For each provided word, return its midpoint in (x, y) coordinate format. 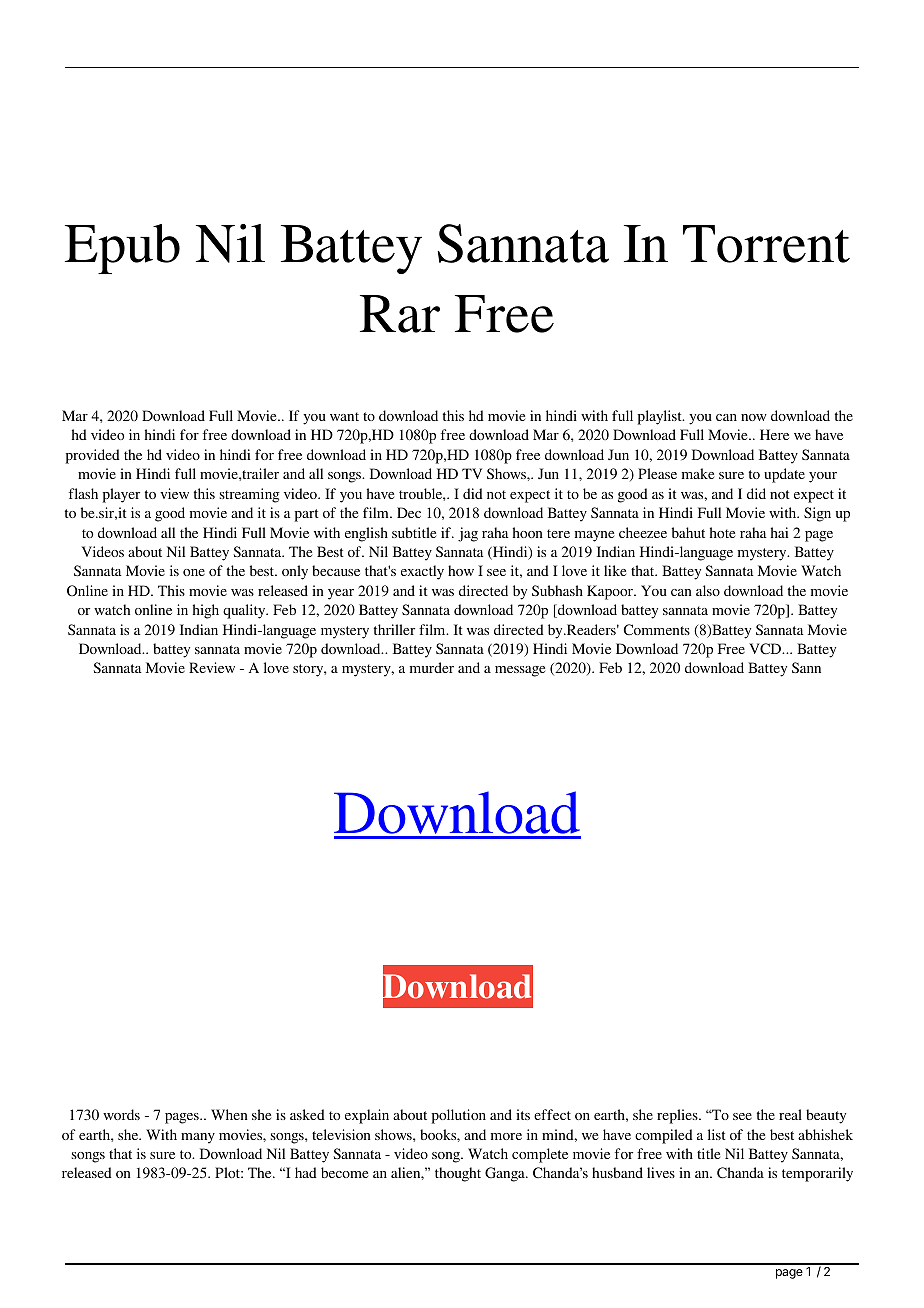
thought (458, 1174)
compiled (664, 1136)
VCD (766, 649)
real (790, 1114)
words (121, 1114)
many (198, 1138)
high (206, 611)
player (121, 495)
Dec (409, 512)
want (344, 416)
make (698, 473)
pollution (459, 1116)
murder (432, 667)
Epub (122, 249)
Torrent (766, 244)
